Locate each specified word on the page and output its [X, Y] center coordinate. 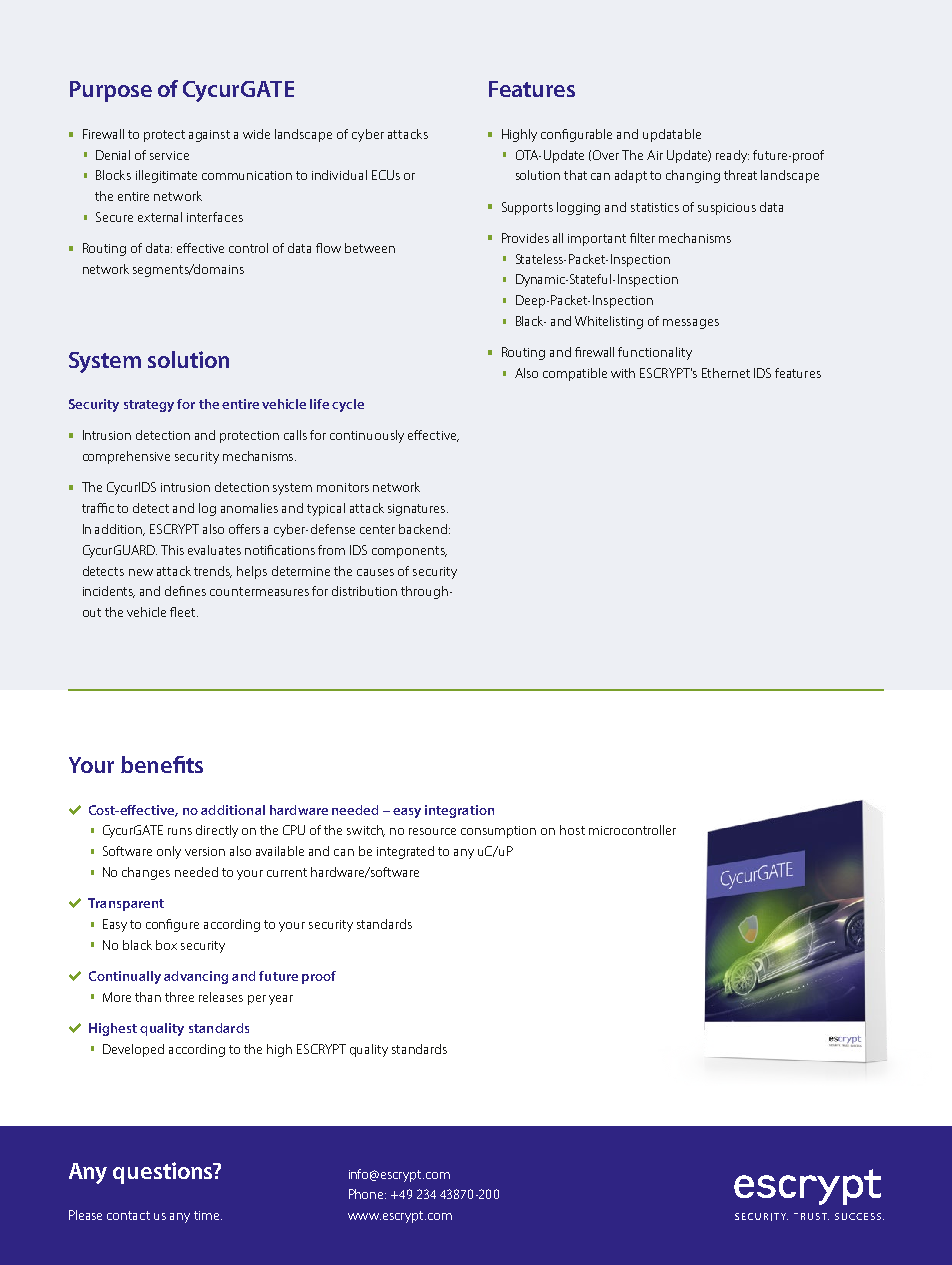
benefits [162, 764]
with [623, 373]
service [169, 155]
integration [459, 811]
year [281, 1000]
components [409, 552]
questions [164, 1173]
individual [339, 175]
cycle [348, 405]
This [172, 550]
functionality [655, 353]
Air [655, 155]
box [166, 945]
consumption [498, 832]
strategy [149, 406]
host [572, 830]
